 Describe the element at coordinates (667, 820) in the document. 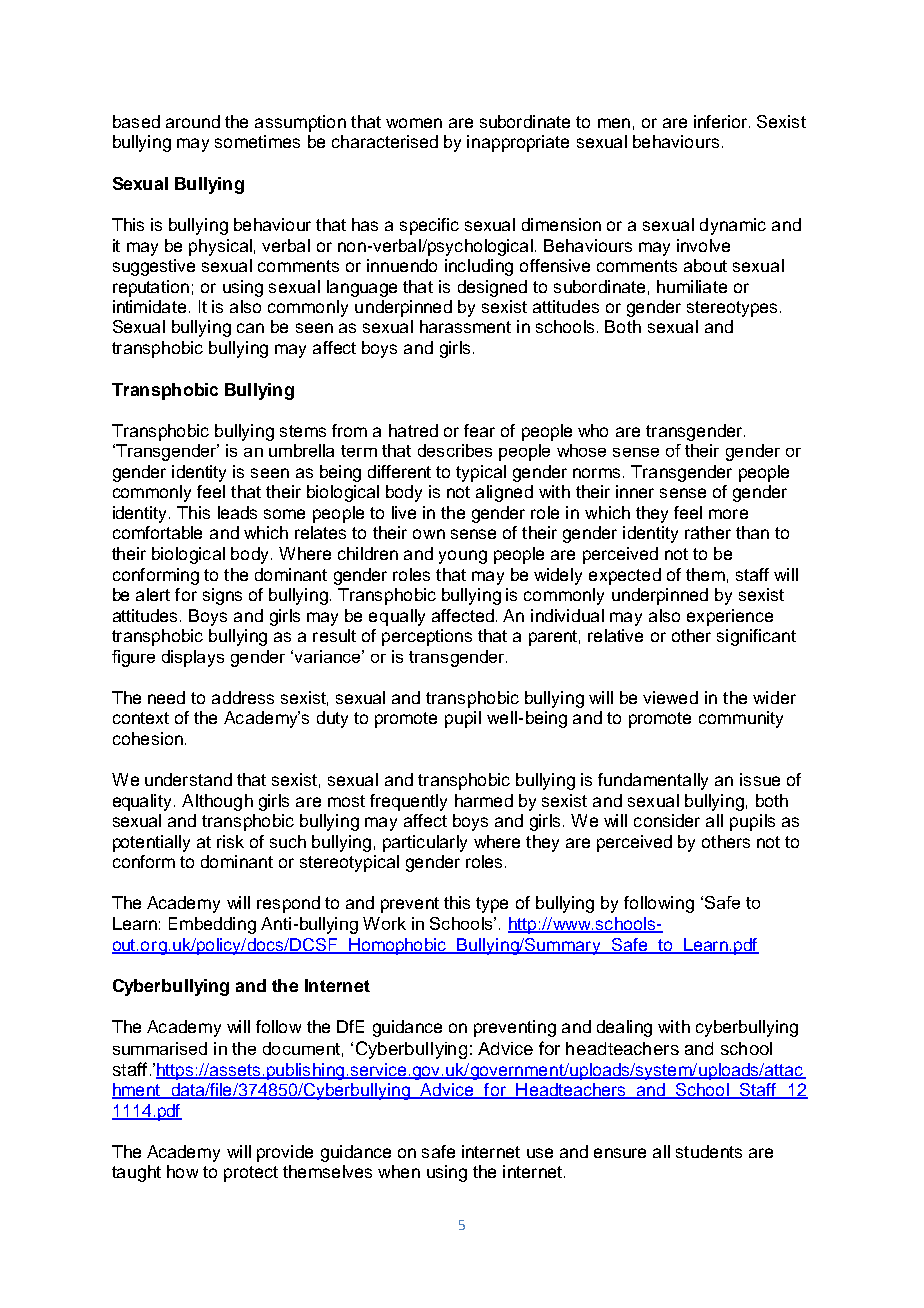

I see `consider` at that location.
